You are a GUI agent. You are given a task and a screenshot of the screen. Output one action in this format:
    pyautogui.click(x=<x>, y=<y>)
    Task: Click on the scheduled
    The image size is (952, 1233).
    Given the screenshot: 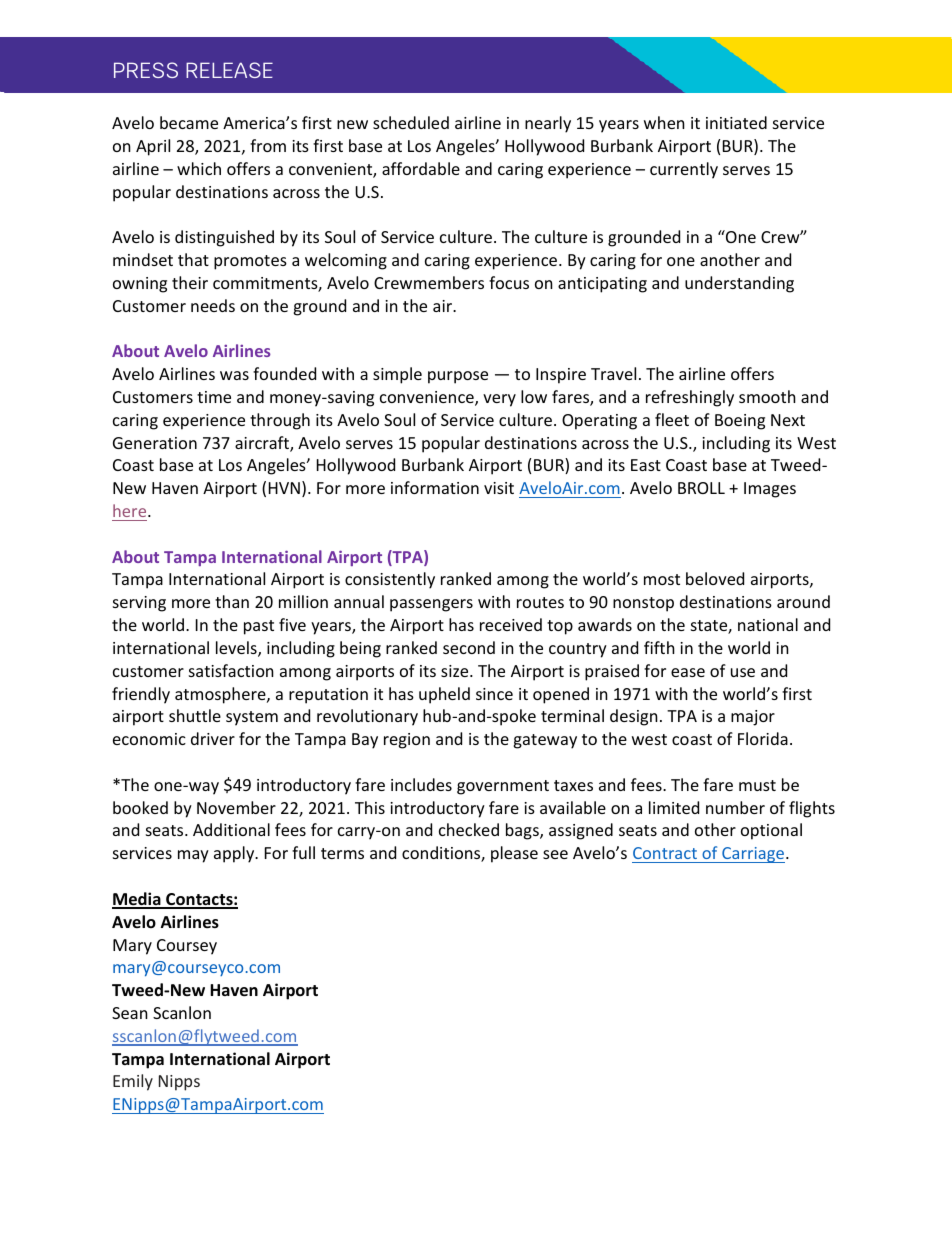 What is the action you would take?
    pyautogui.click(x=411, y=122)
